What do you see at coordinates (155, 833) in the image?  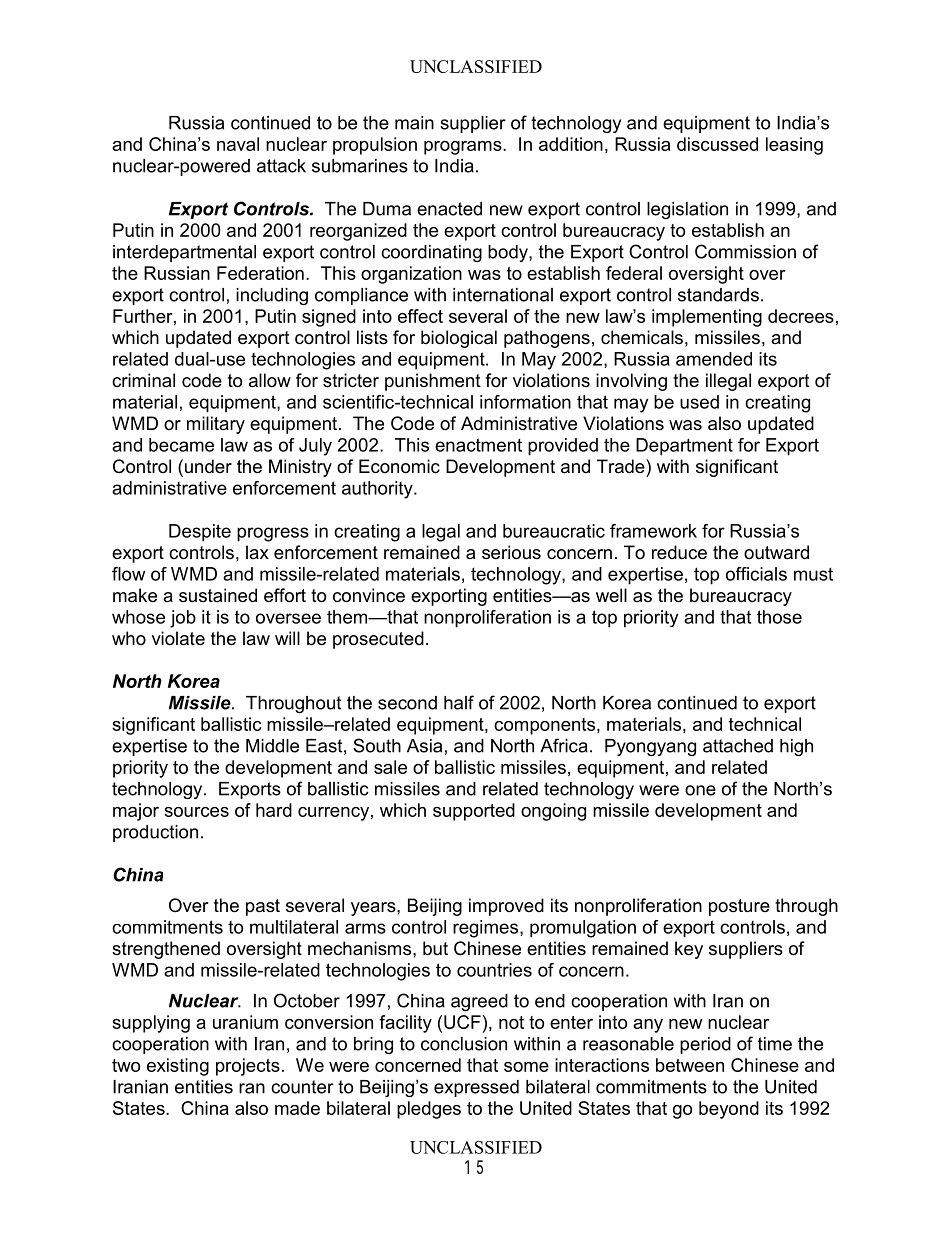 I see `production` at bounding box center [155, 833].
